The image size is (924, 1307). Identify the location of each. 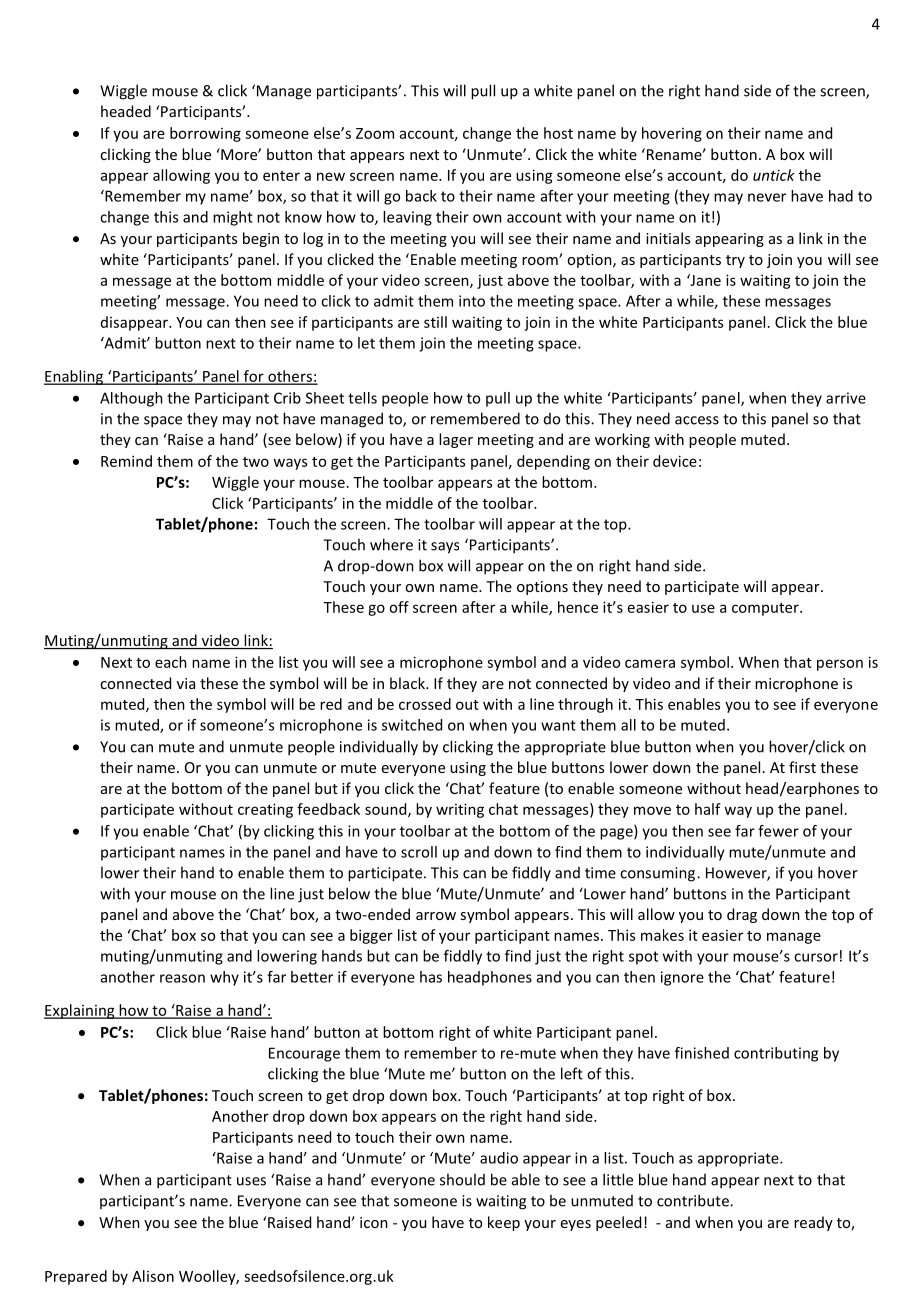
(171, 662).
